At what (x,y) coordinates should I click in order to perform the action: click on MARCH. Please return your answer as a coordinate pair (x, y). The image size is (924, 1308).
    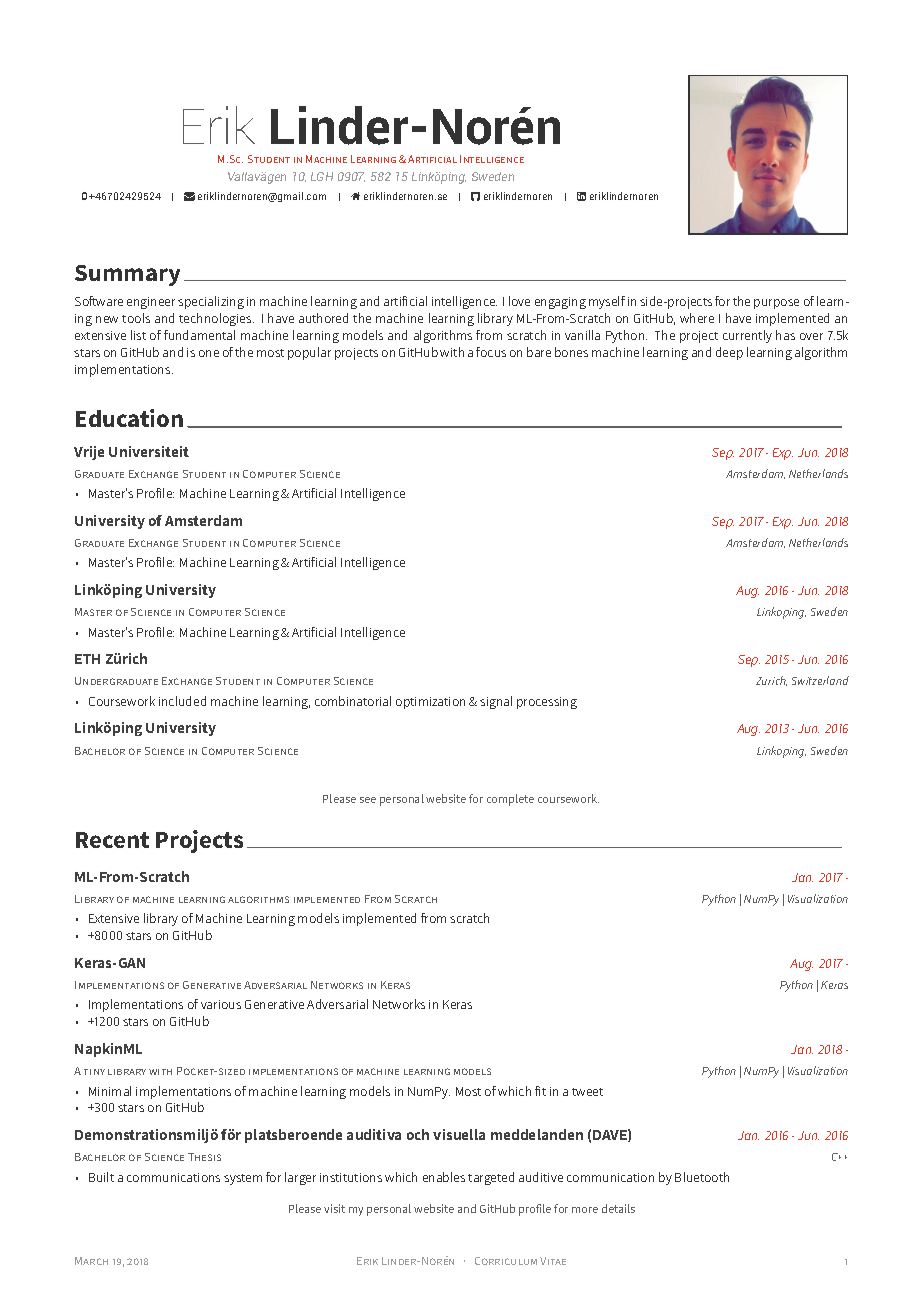
    Looking at the image, I should click on (91, 1261).
